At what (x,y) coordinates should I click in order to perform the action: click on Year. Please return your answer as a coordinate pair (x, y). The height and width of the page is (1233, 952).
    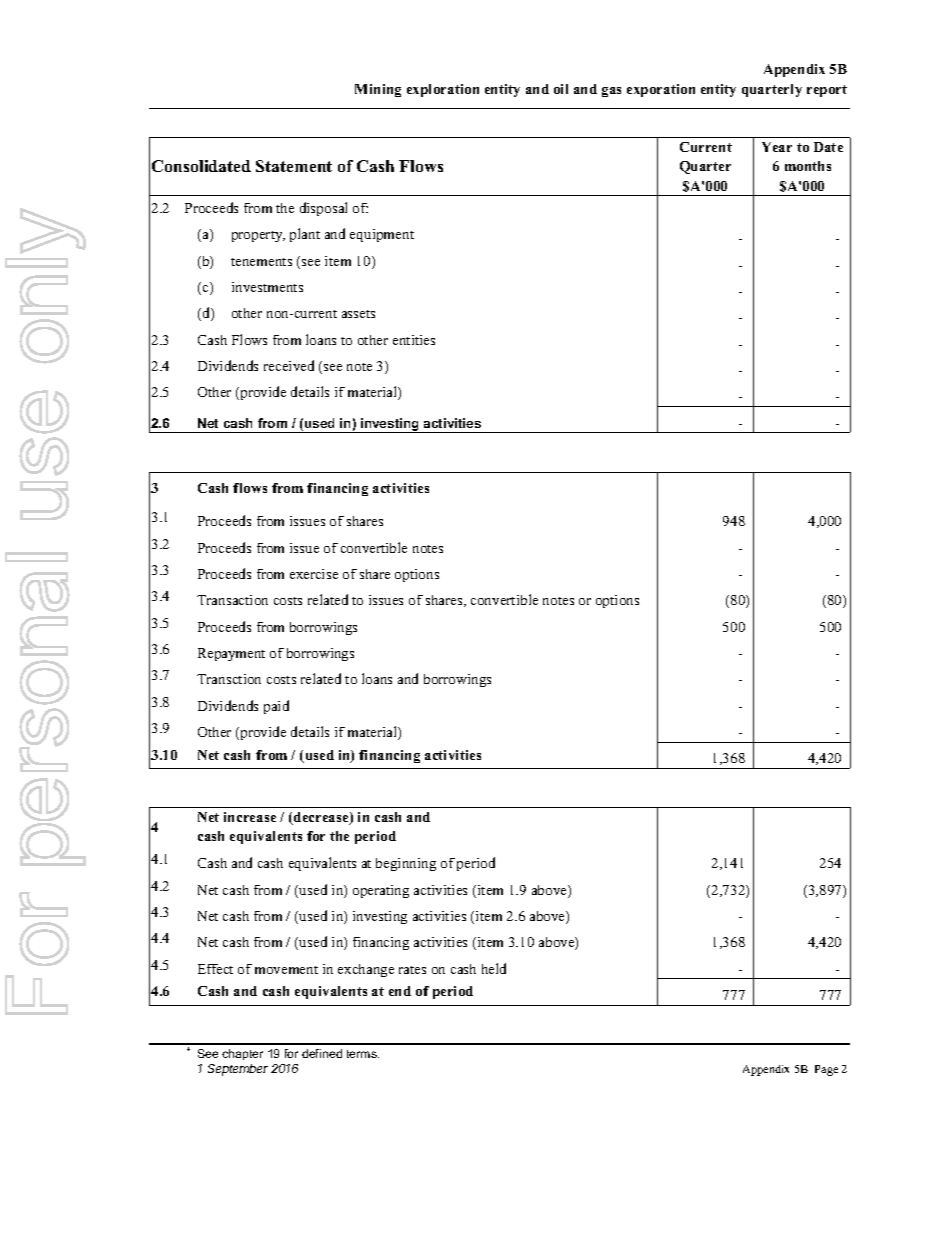
    Looking at the image, I should click on (777, 147).
